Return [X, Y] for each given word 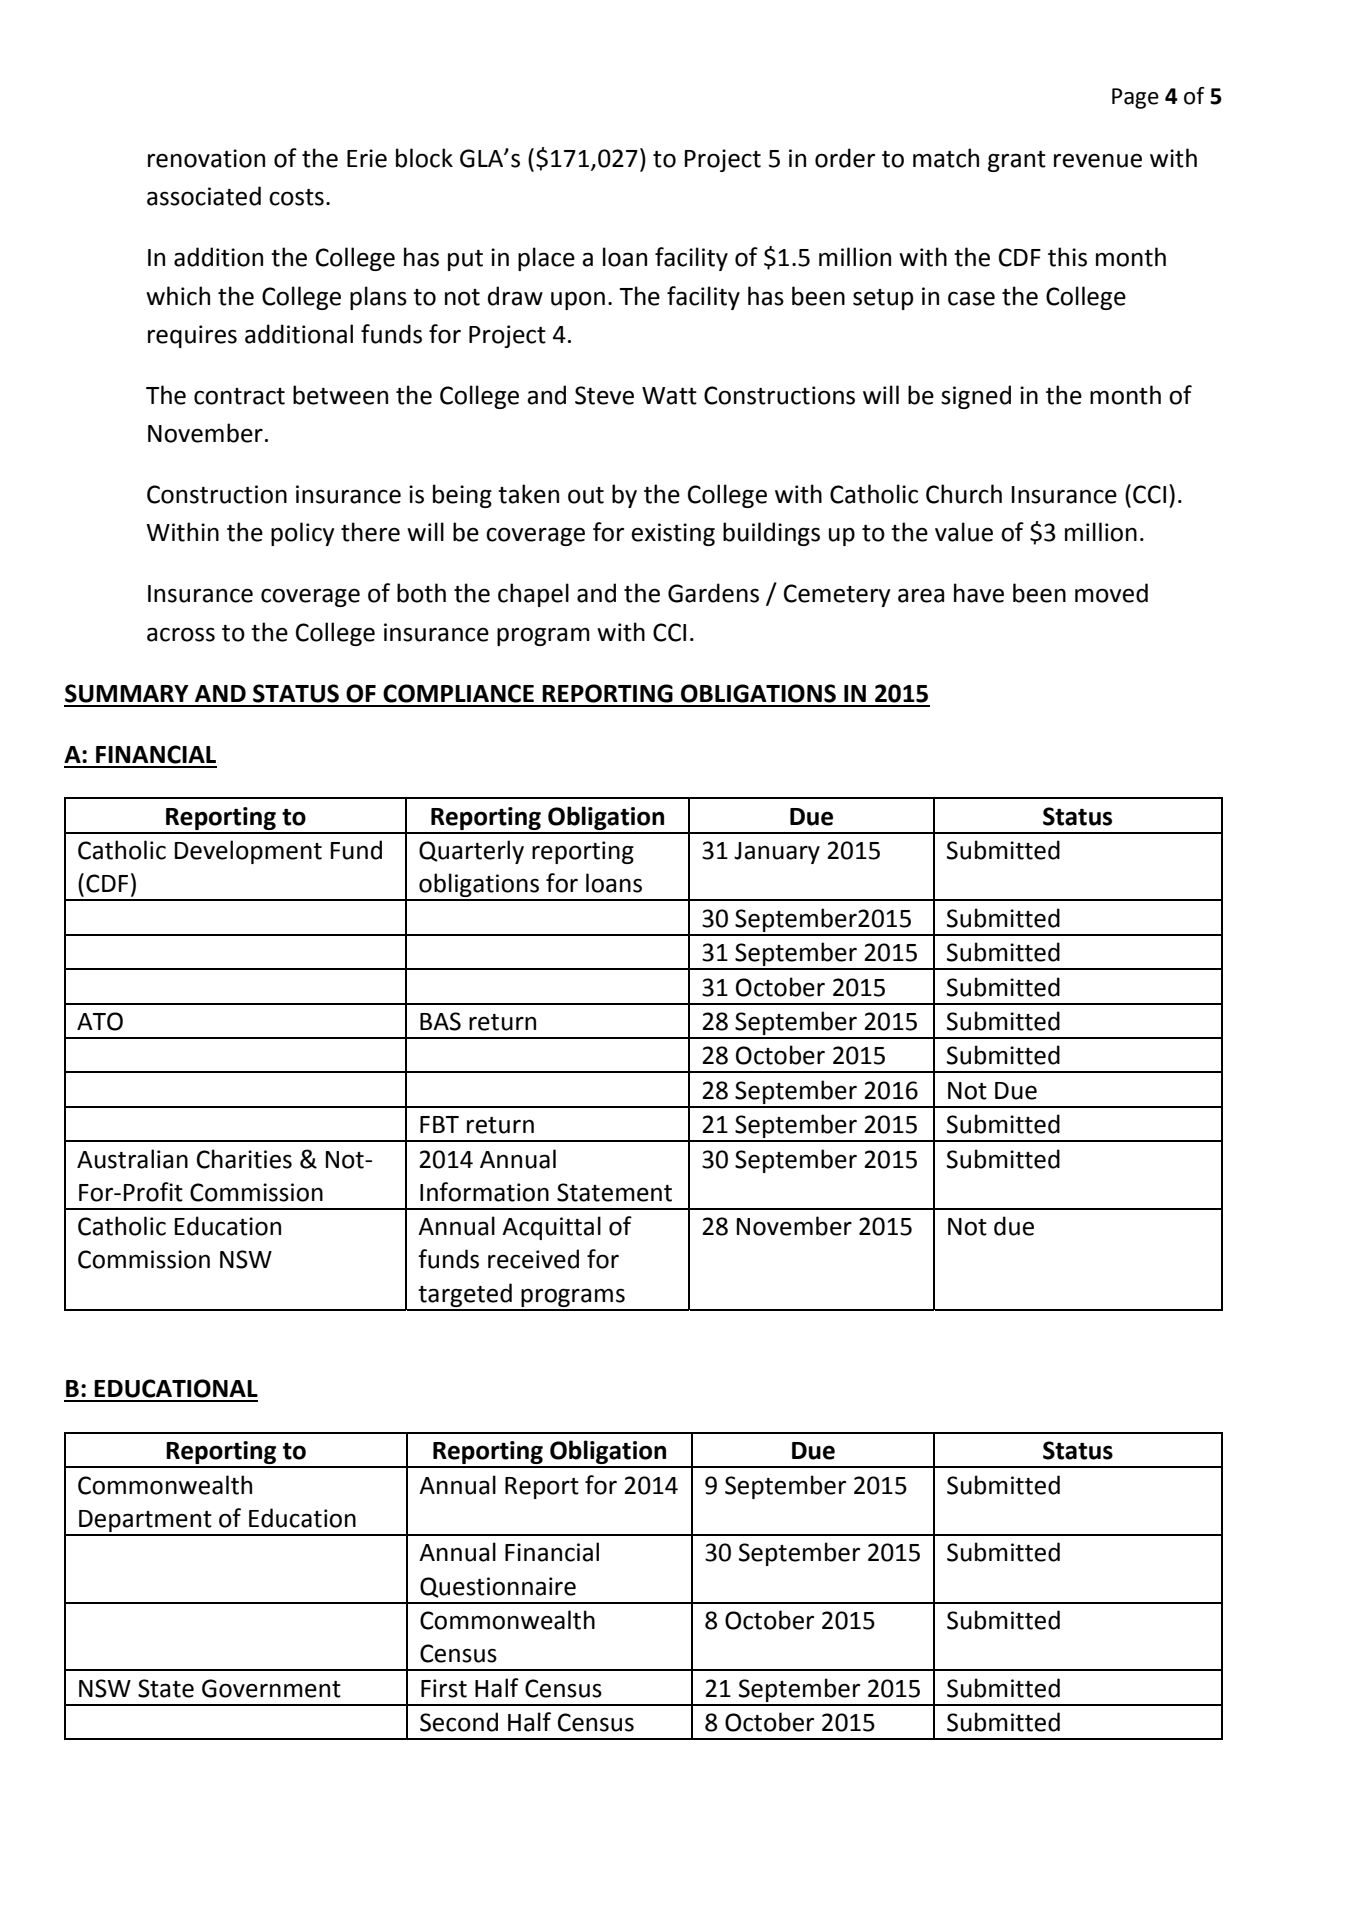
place [546, 259]
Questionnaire [498, 1587]
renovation [206, 158]
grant [1017, 161]
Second [459, 1722]
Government [271, 1688]
